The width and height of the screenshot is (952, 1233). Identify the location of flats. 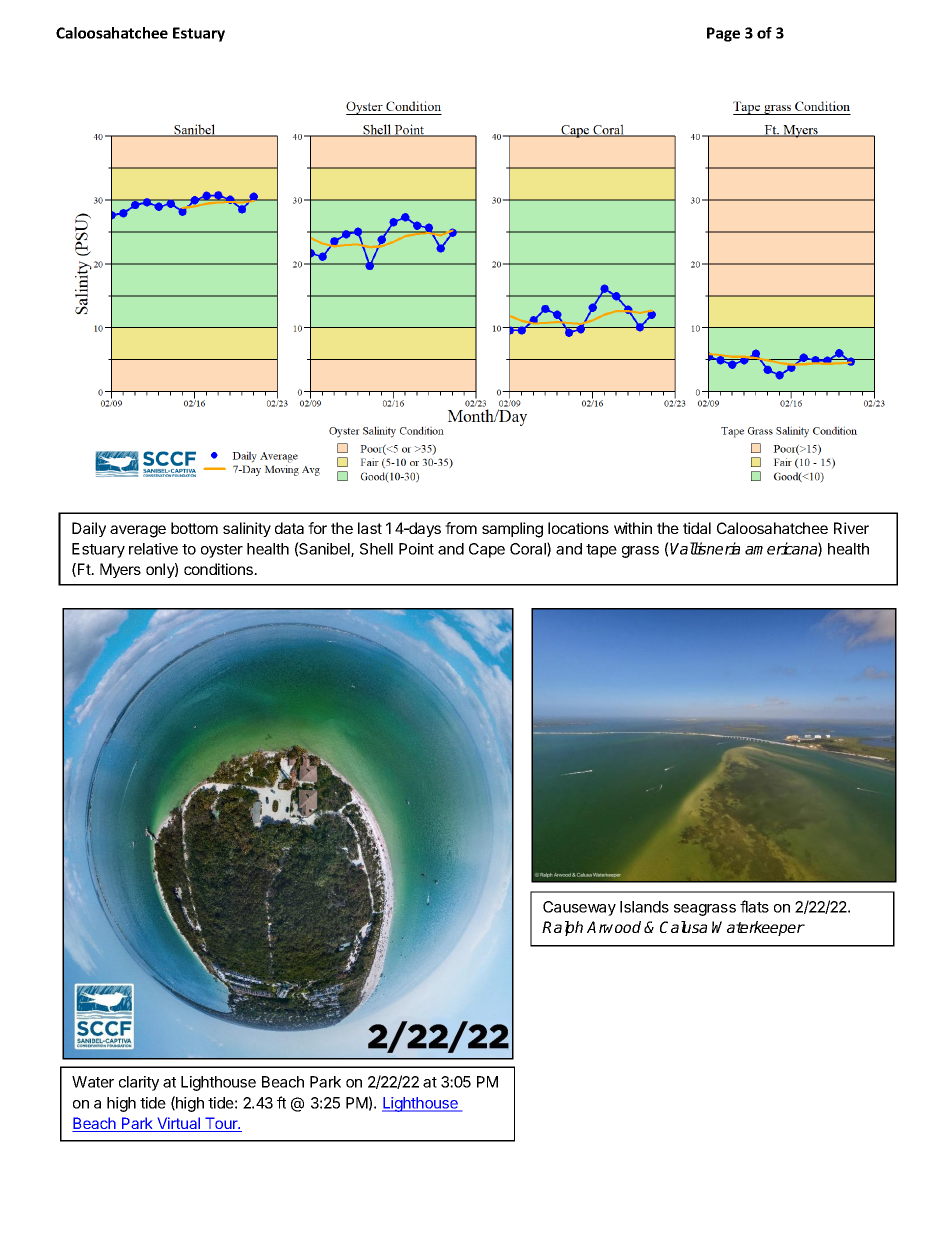
(754, 906).
